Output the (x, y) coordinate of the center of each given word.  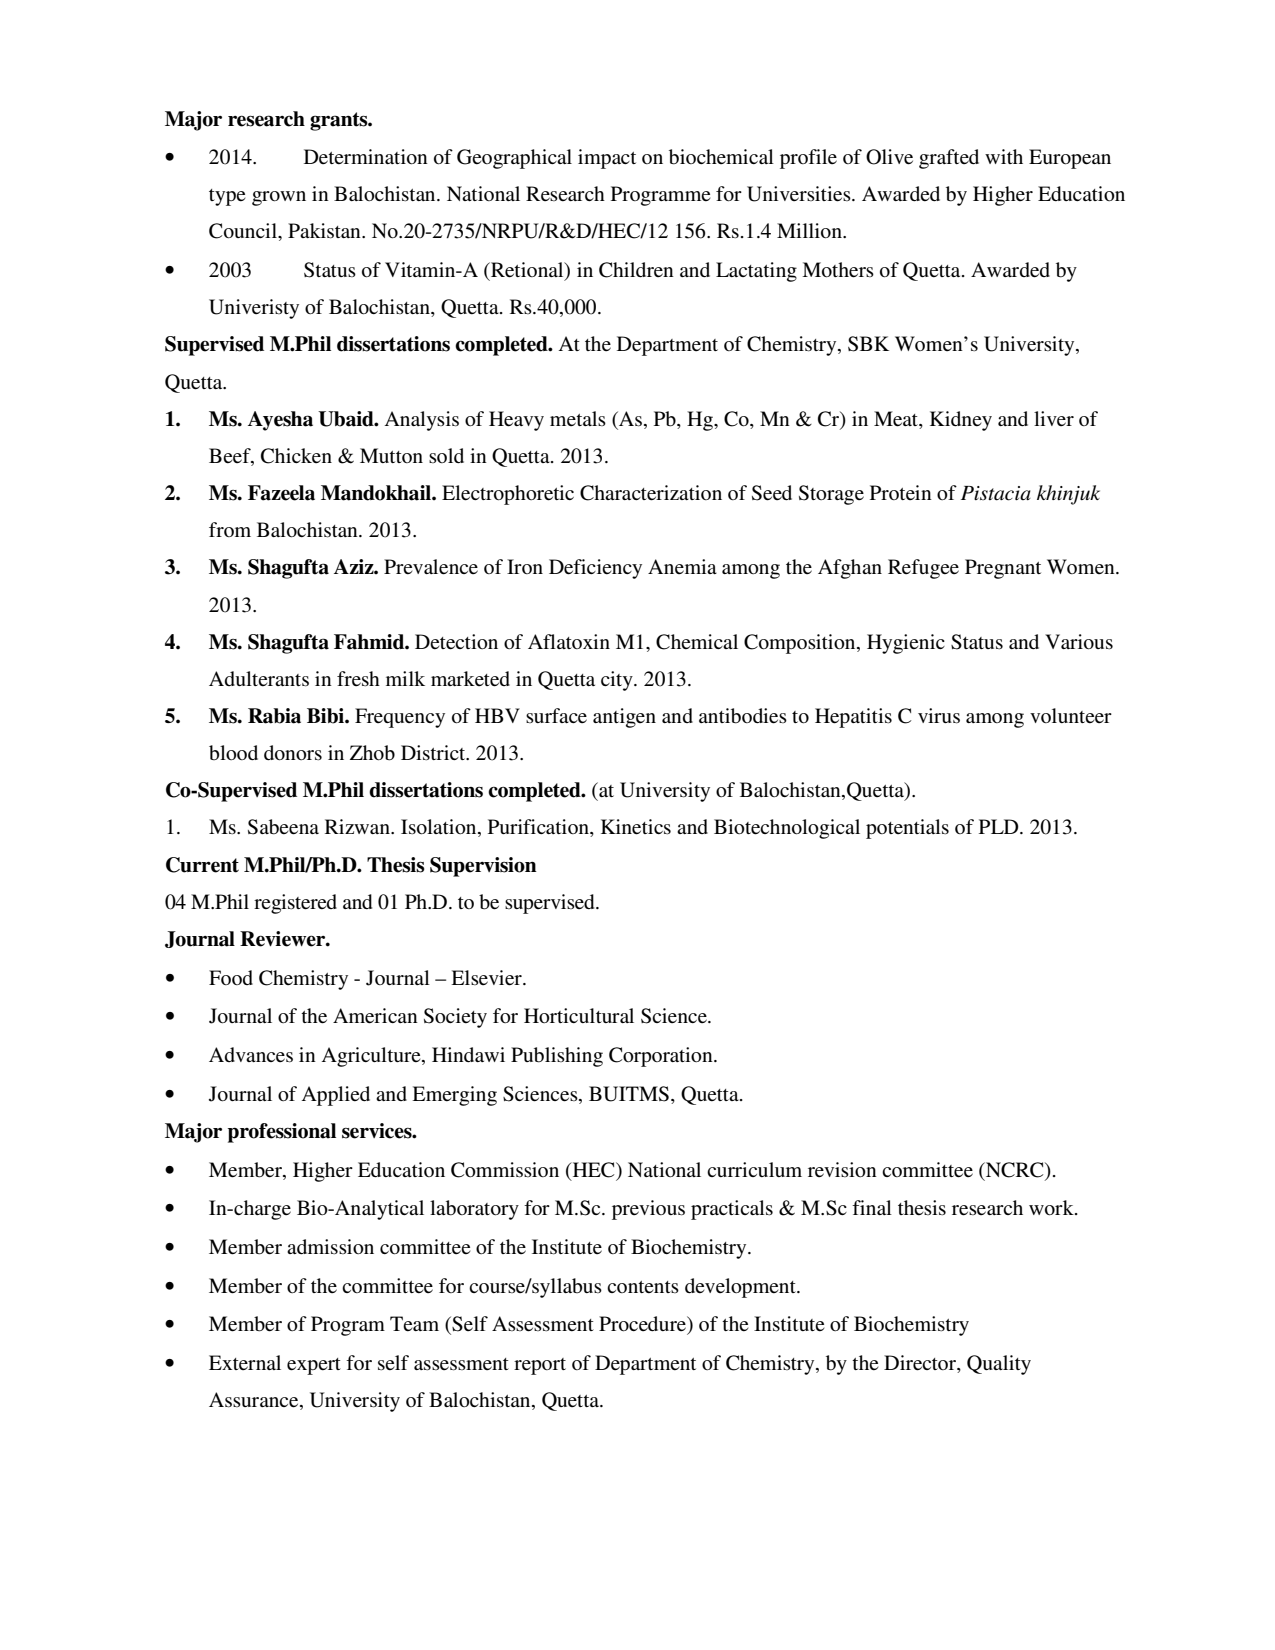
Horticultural (579, 1015)
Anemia (682, 566)
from (230, 529)
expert (314, 1366)
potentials (907, 829)
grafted (949, 159)
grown (279, 198)
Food (231, 977)
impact (607, 159)
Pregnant (1003, 569)
